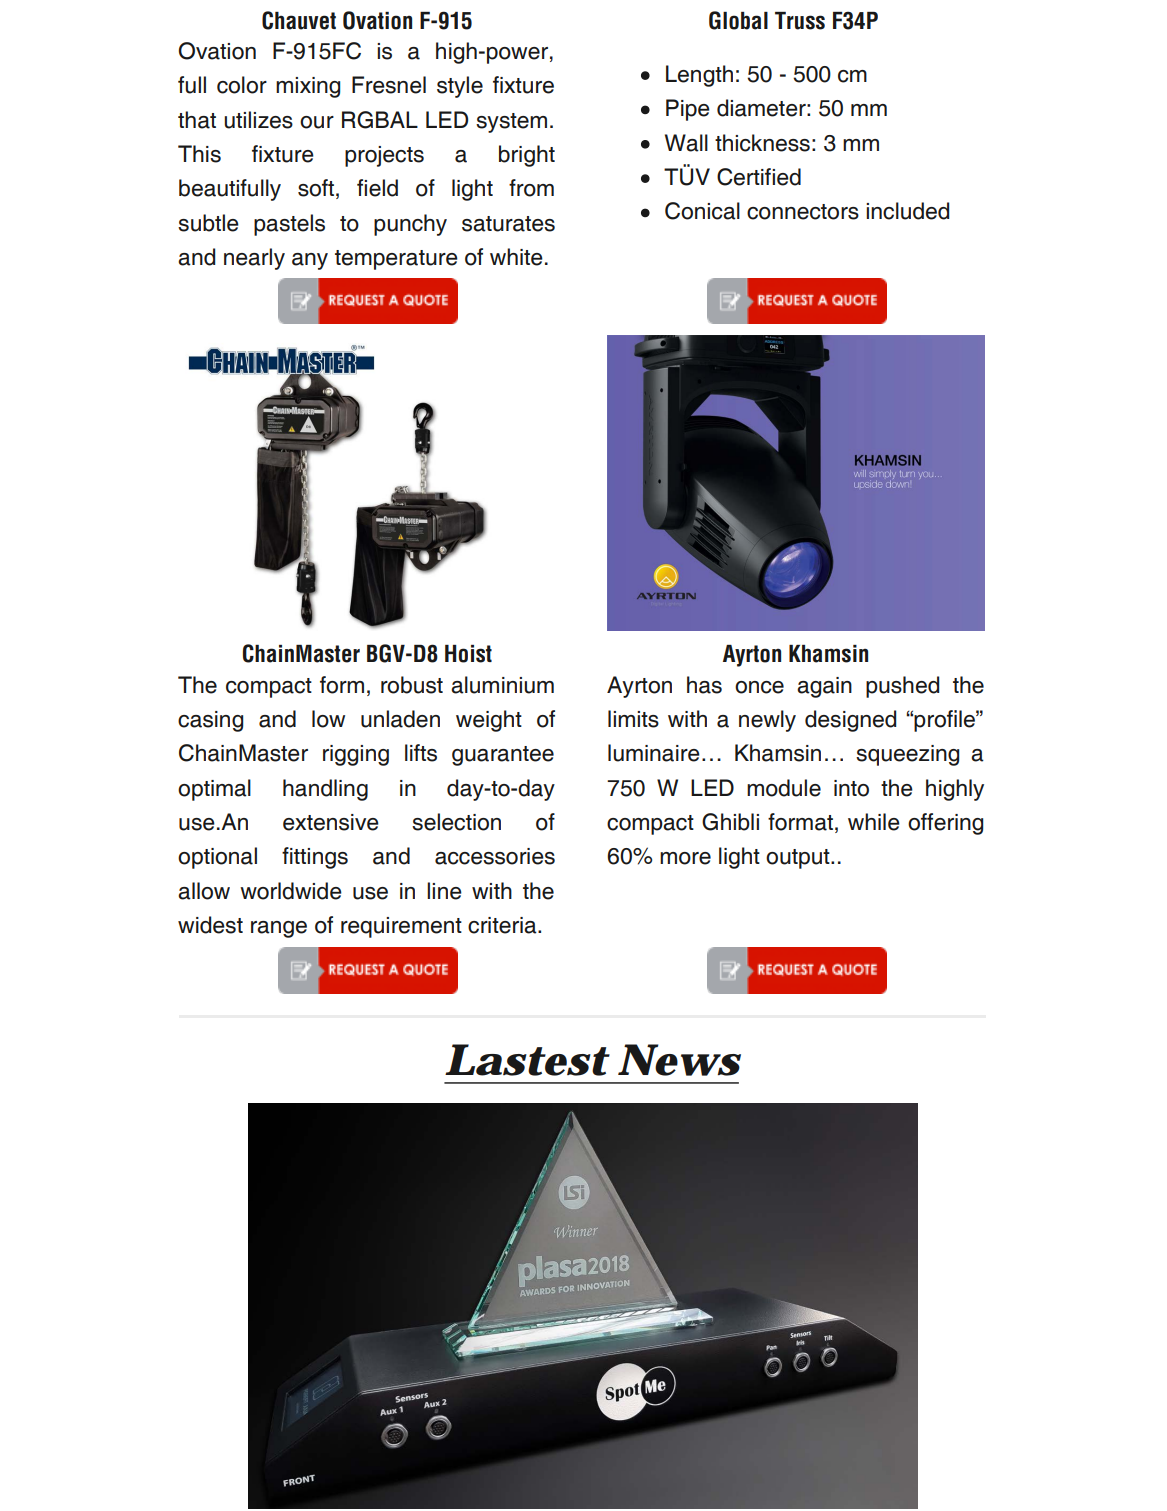  What do you see at coordinates (799, 859) in the screenshot?
I see `output` at bounding box center [799, 859].
